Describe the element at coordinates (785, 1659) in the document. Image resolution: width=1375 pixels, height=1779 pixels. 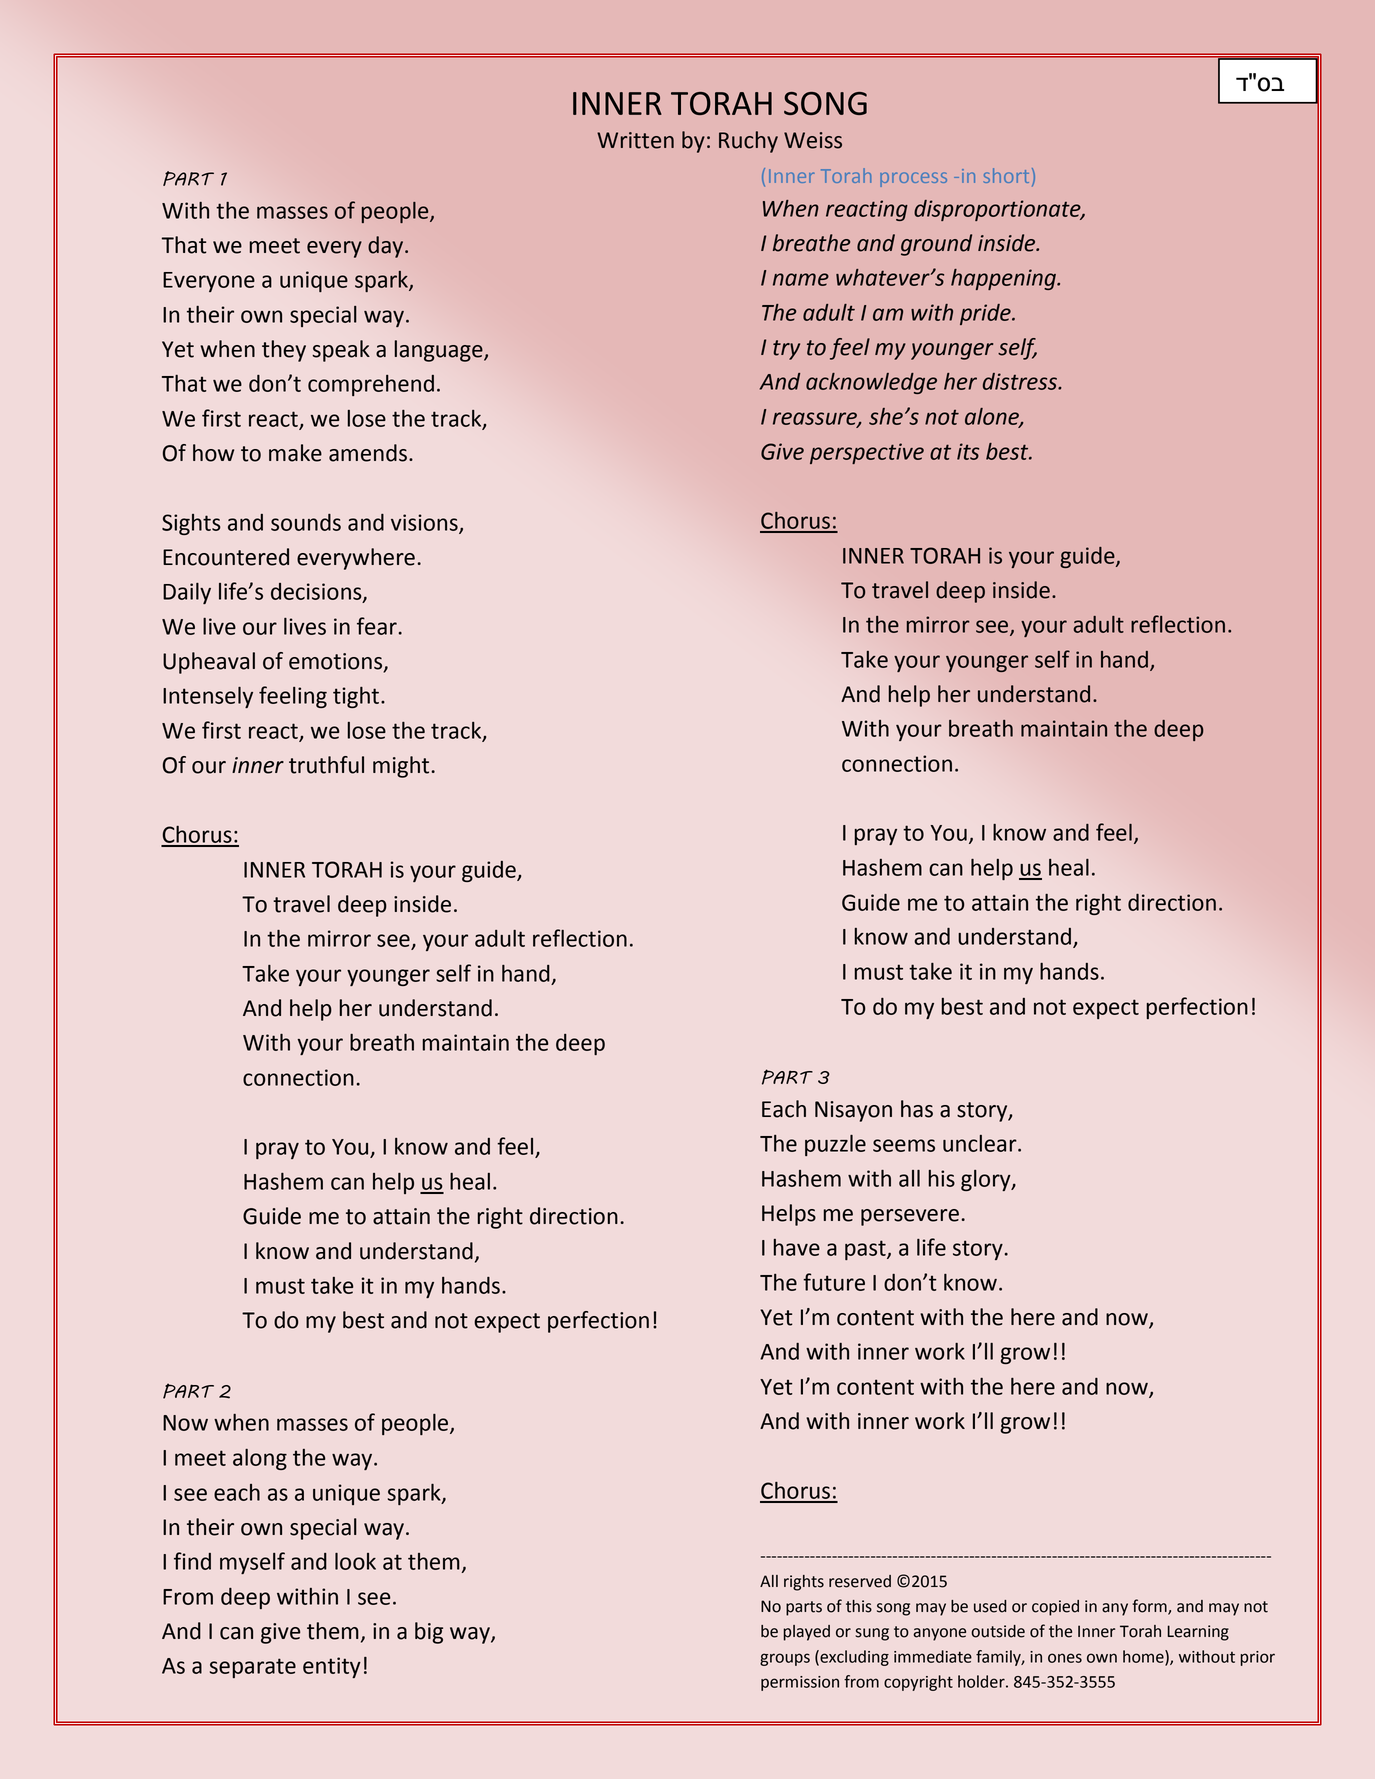
I see `groups` at that location.
